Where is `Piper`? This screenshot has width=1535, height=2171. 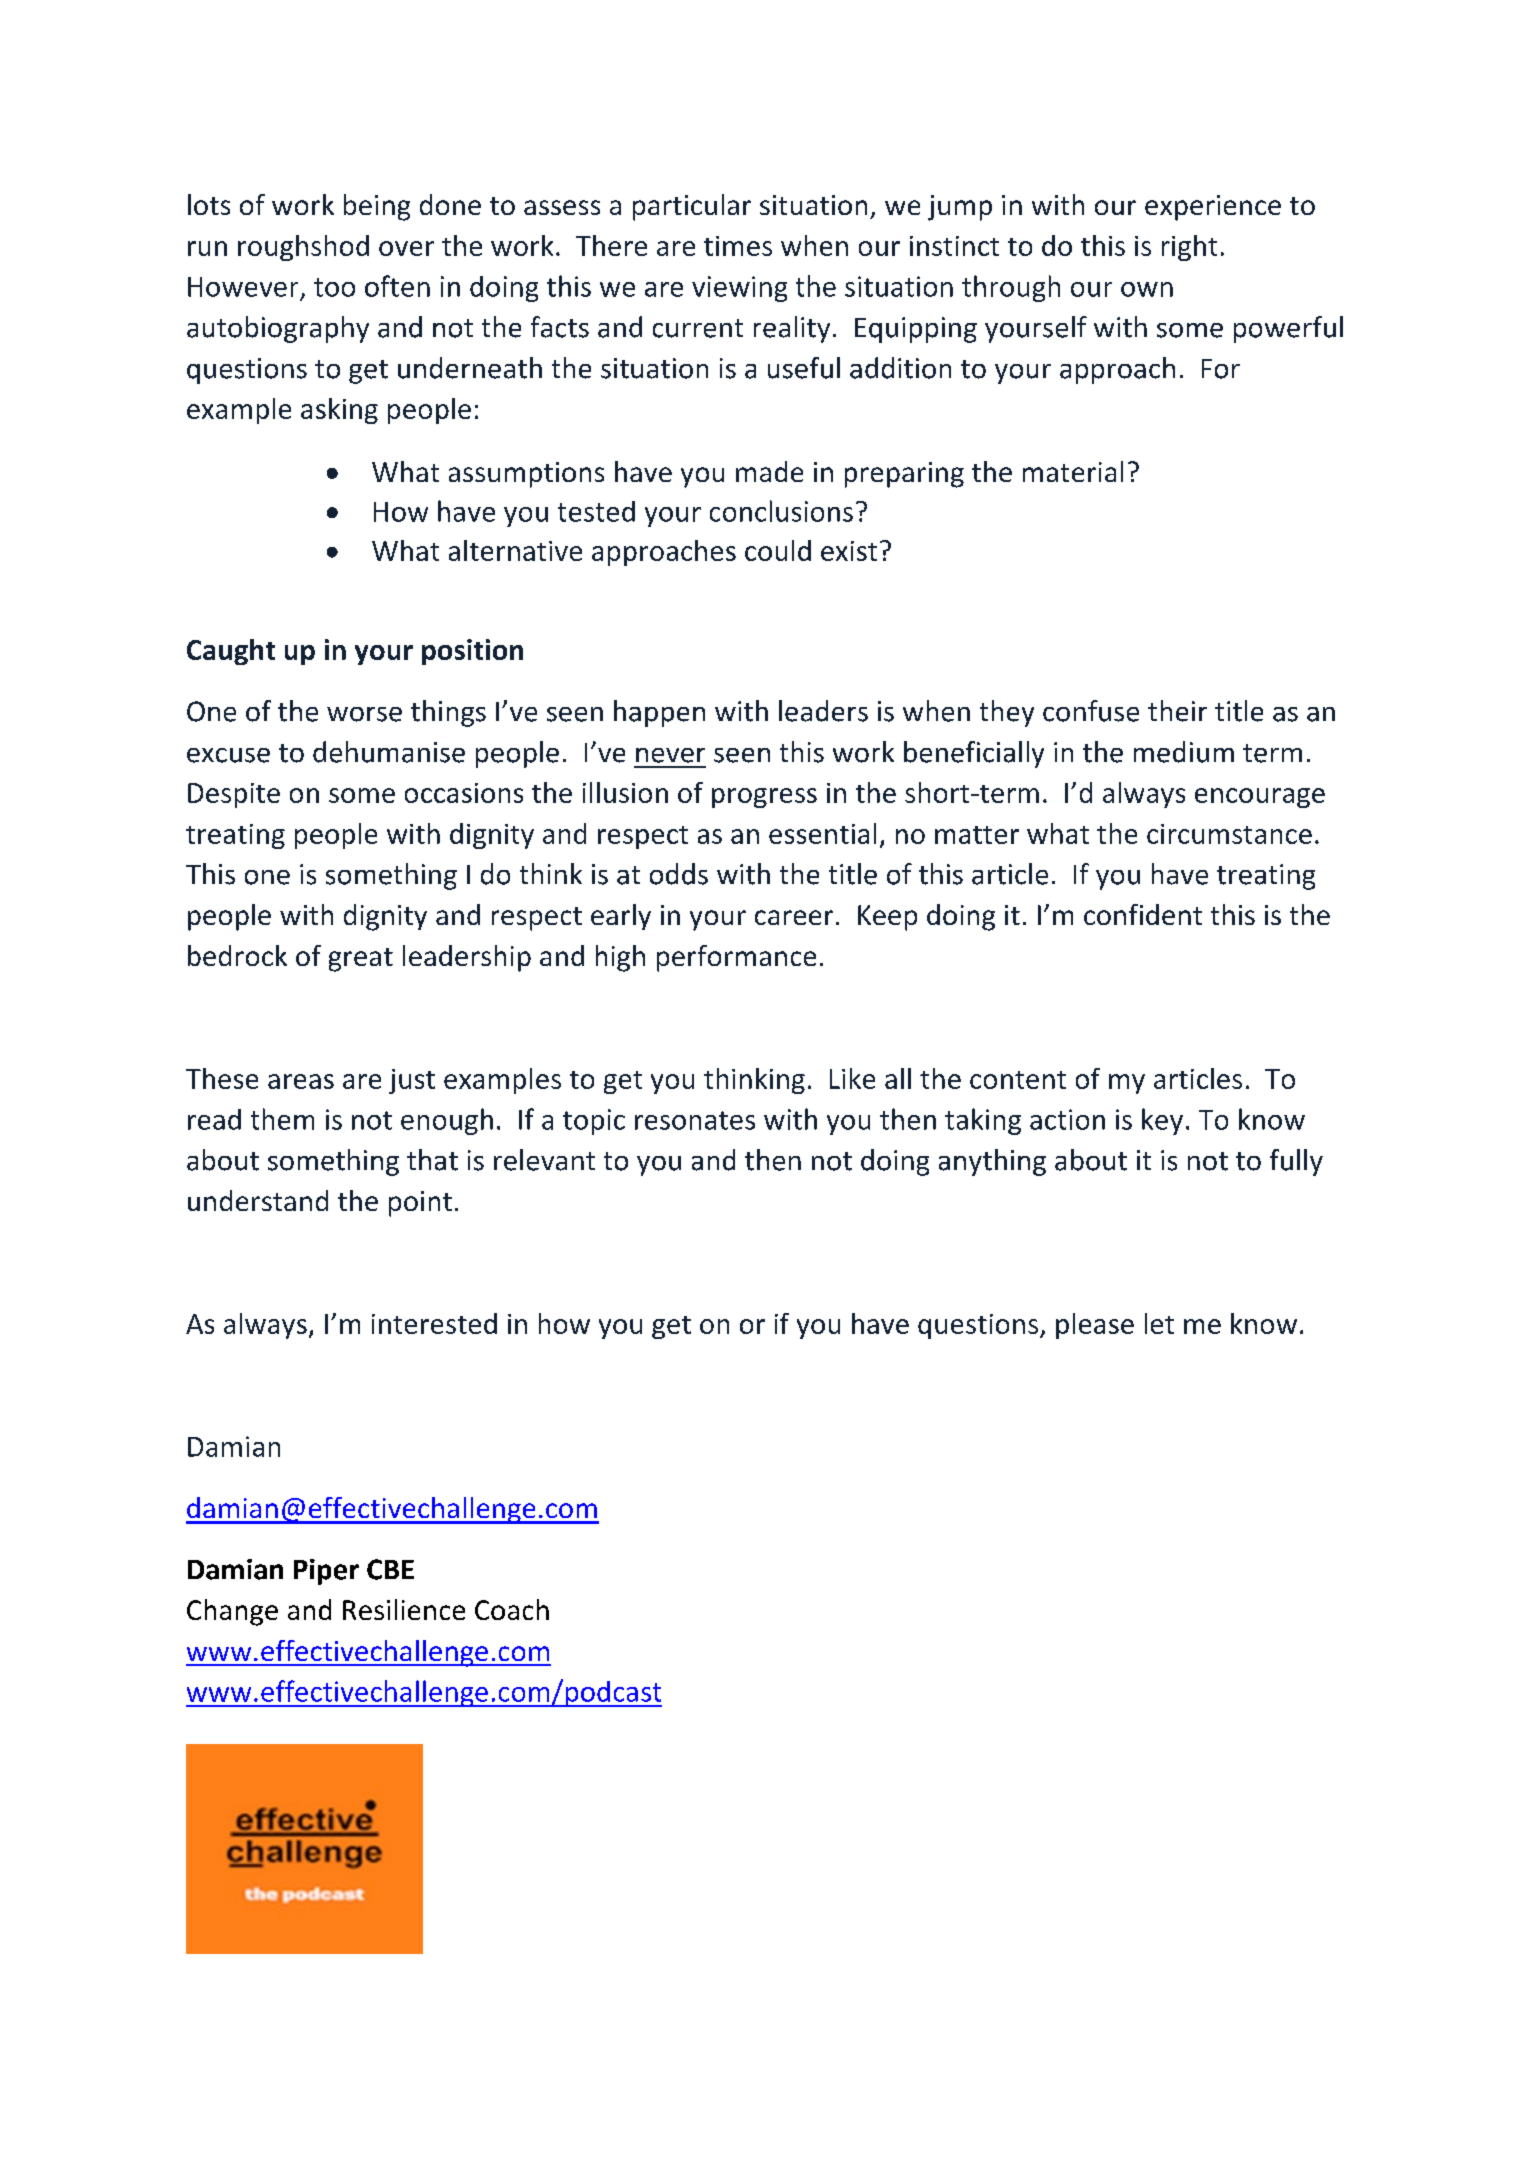 Piper is located at coordinates (326, 1572).
